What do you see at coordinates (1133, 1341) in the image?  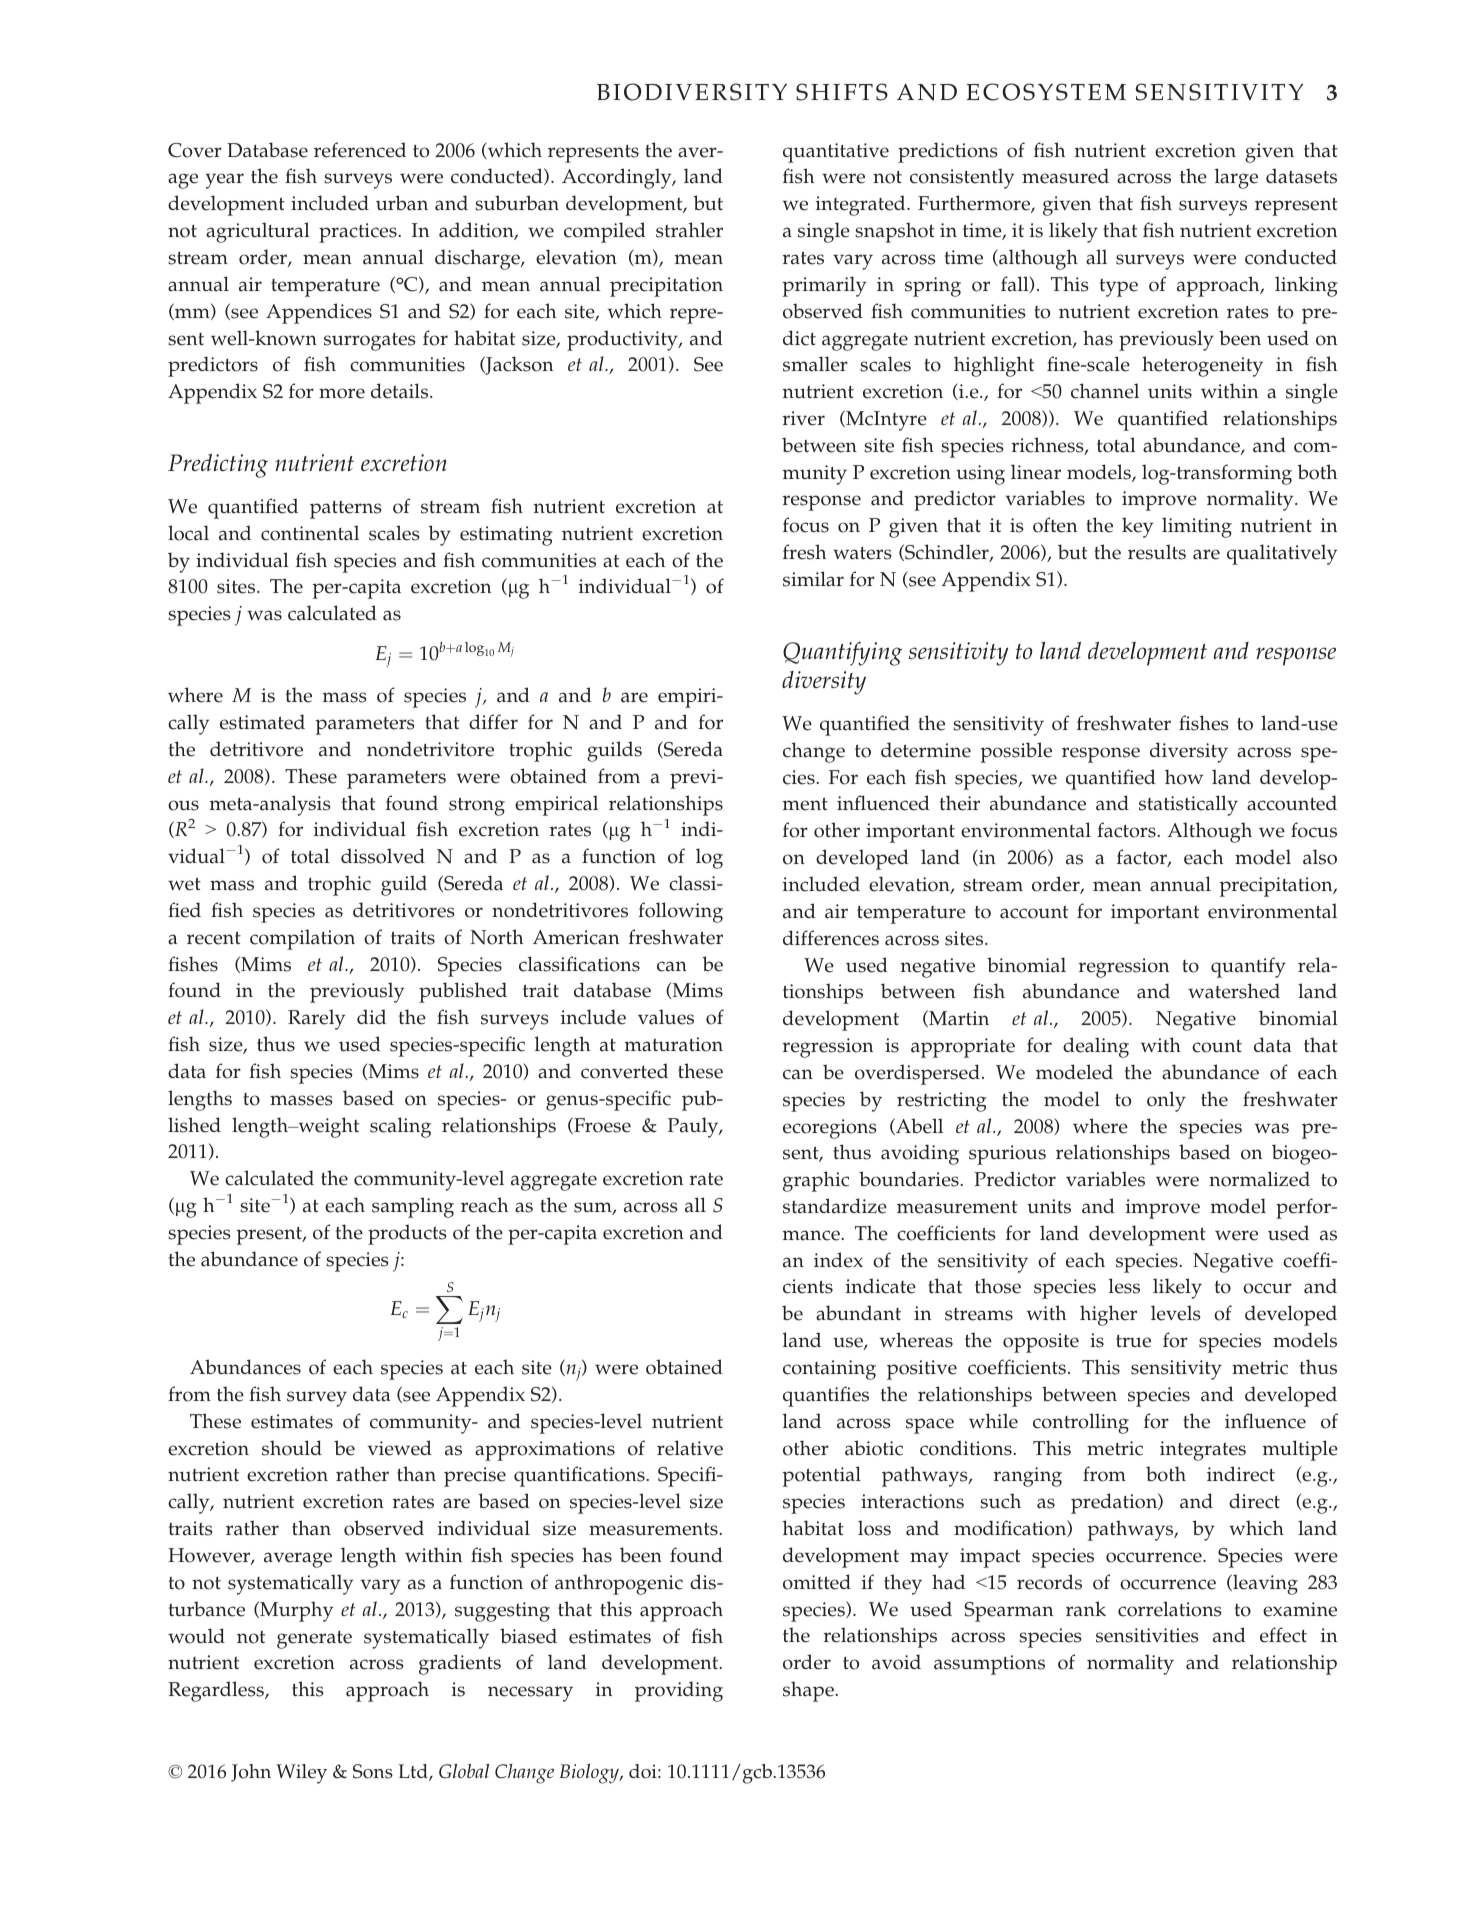 I see `true` at bounding box center [1133, 1341].
